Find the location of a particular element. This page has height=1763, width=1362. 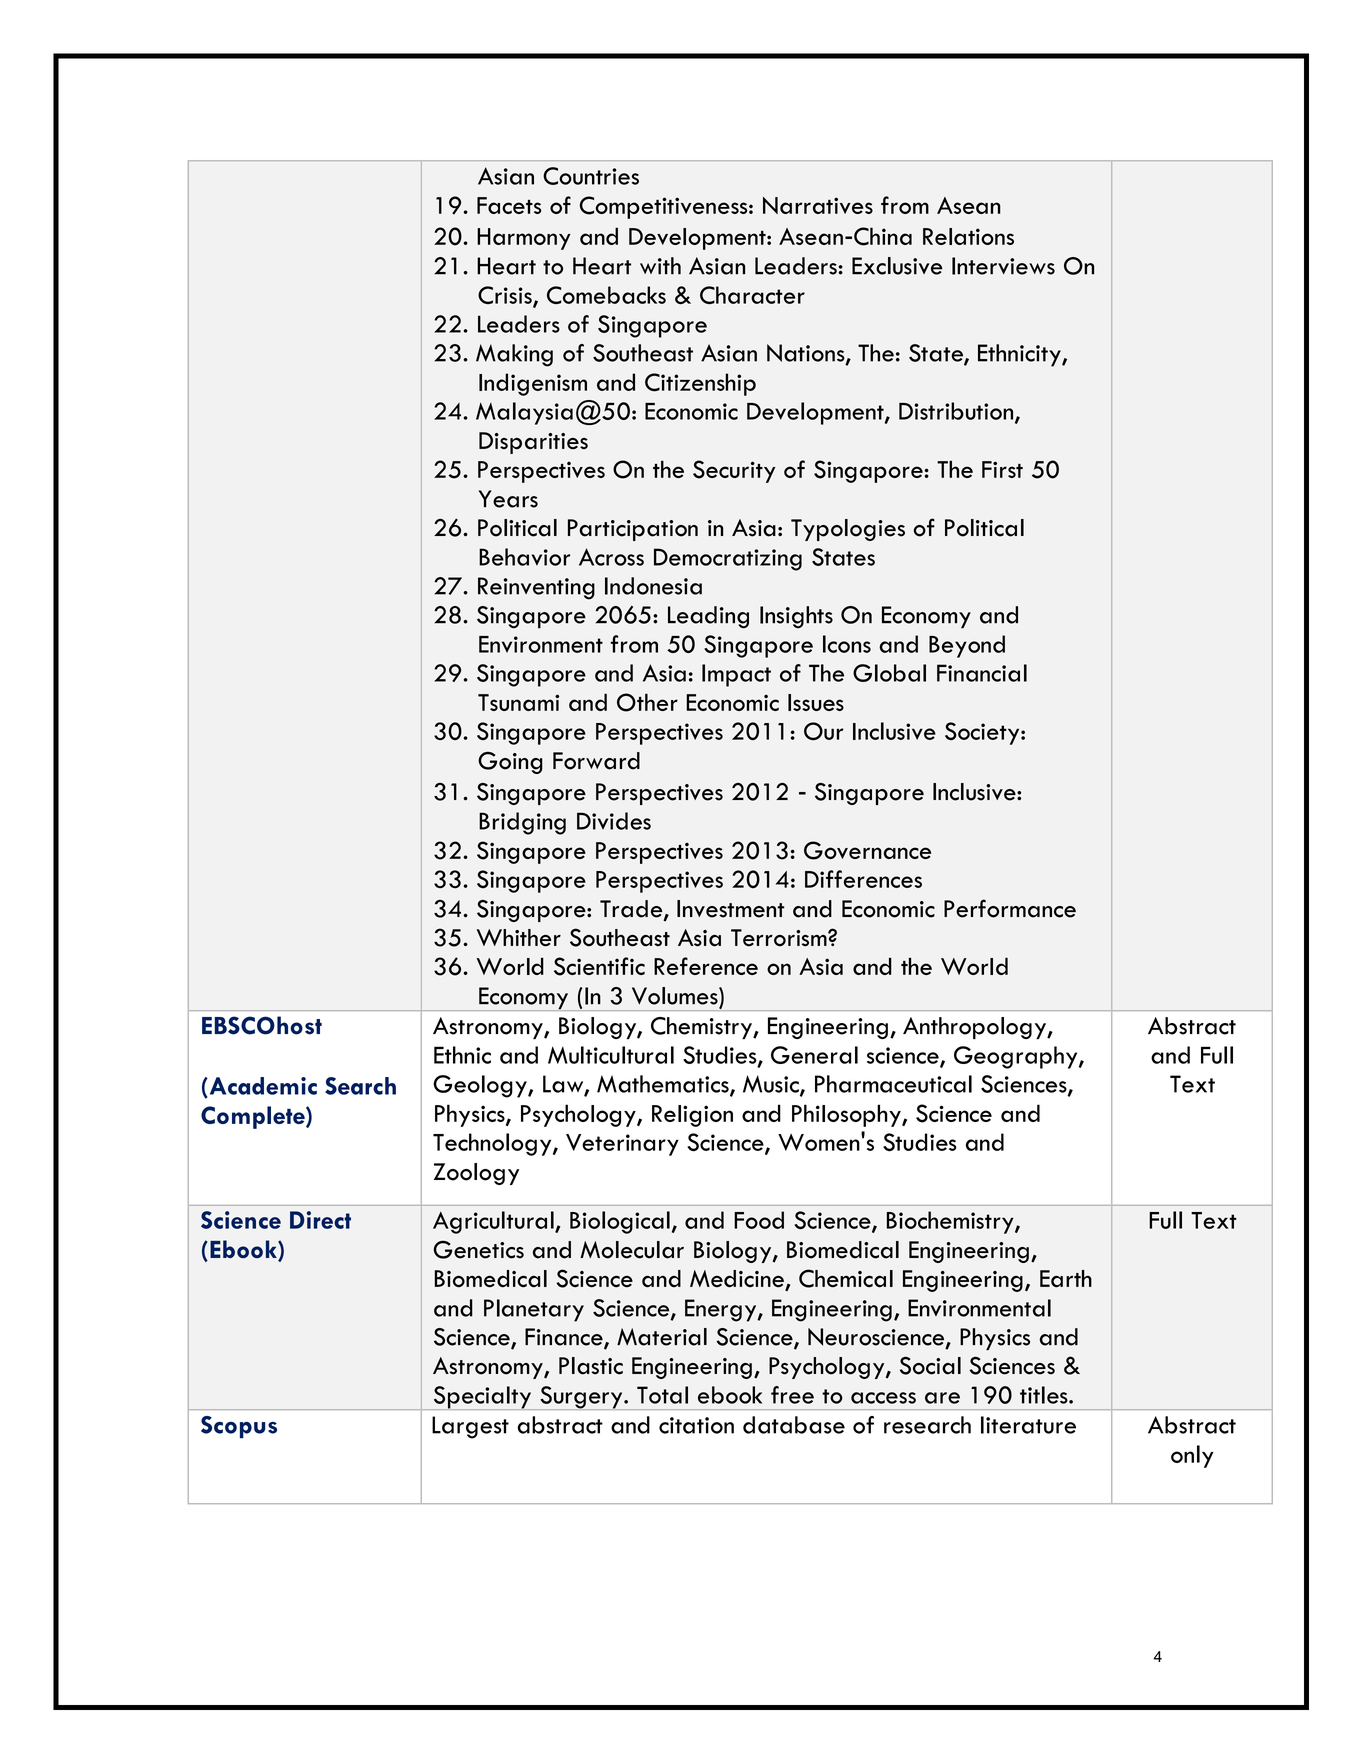

Interviews is located at coordinates (1003, 266).
